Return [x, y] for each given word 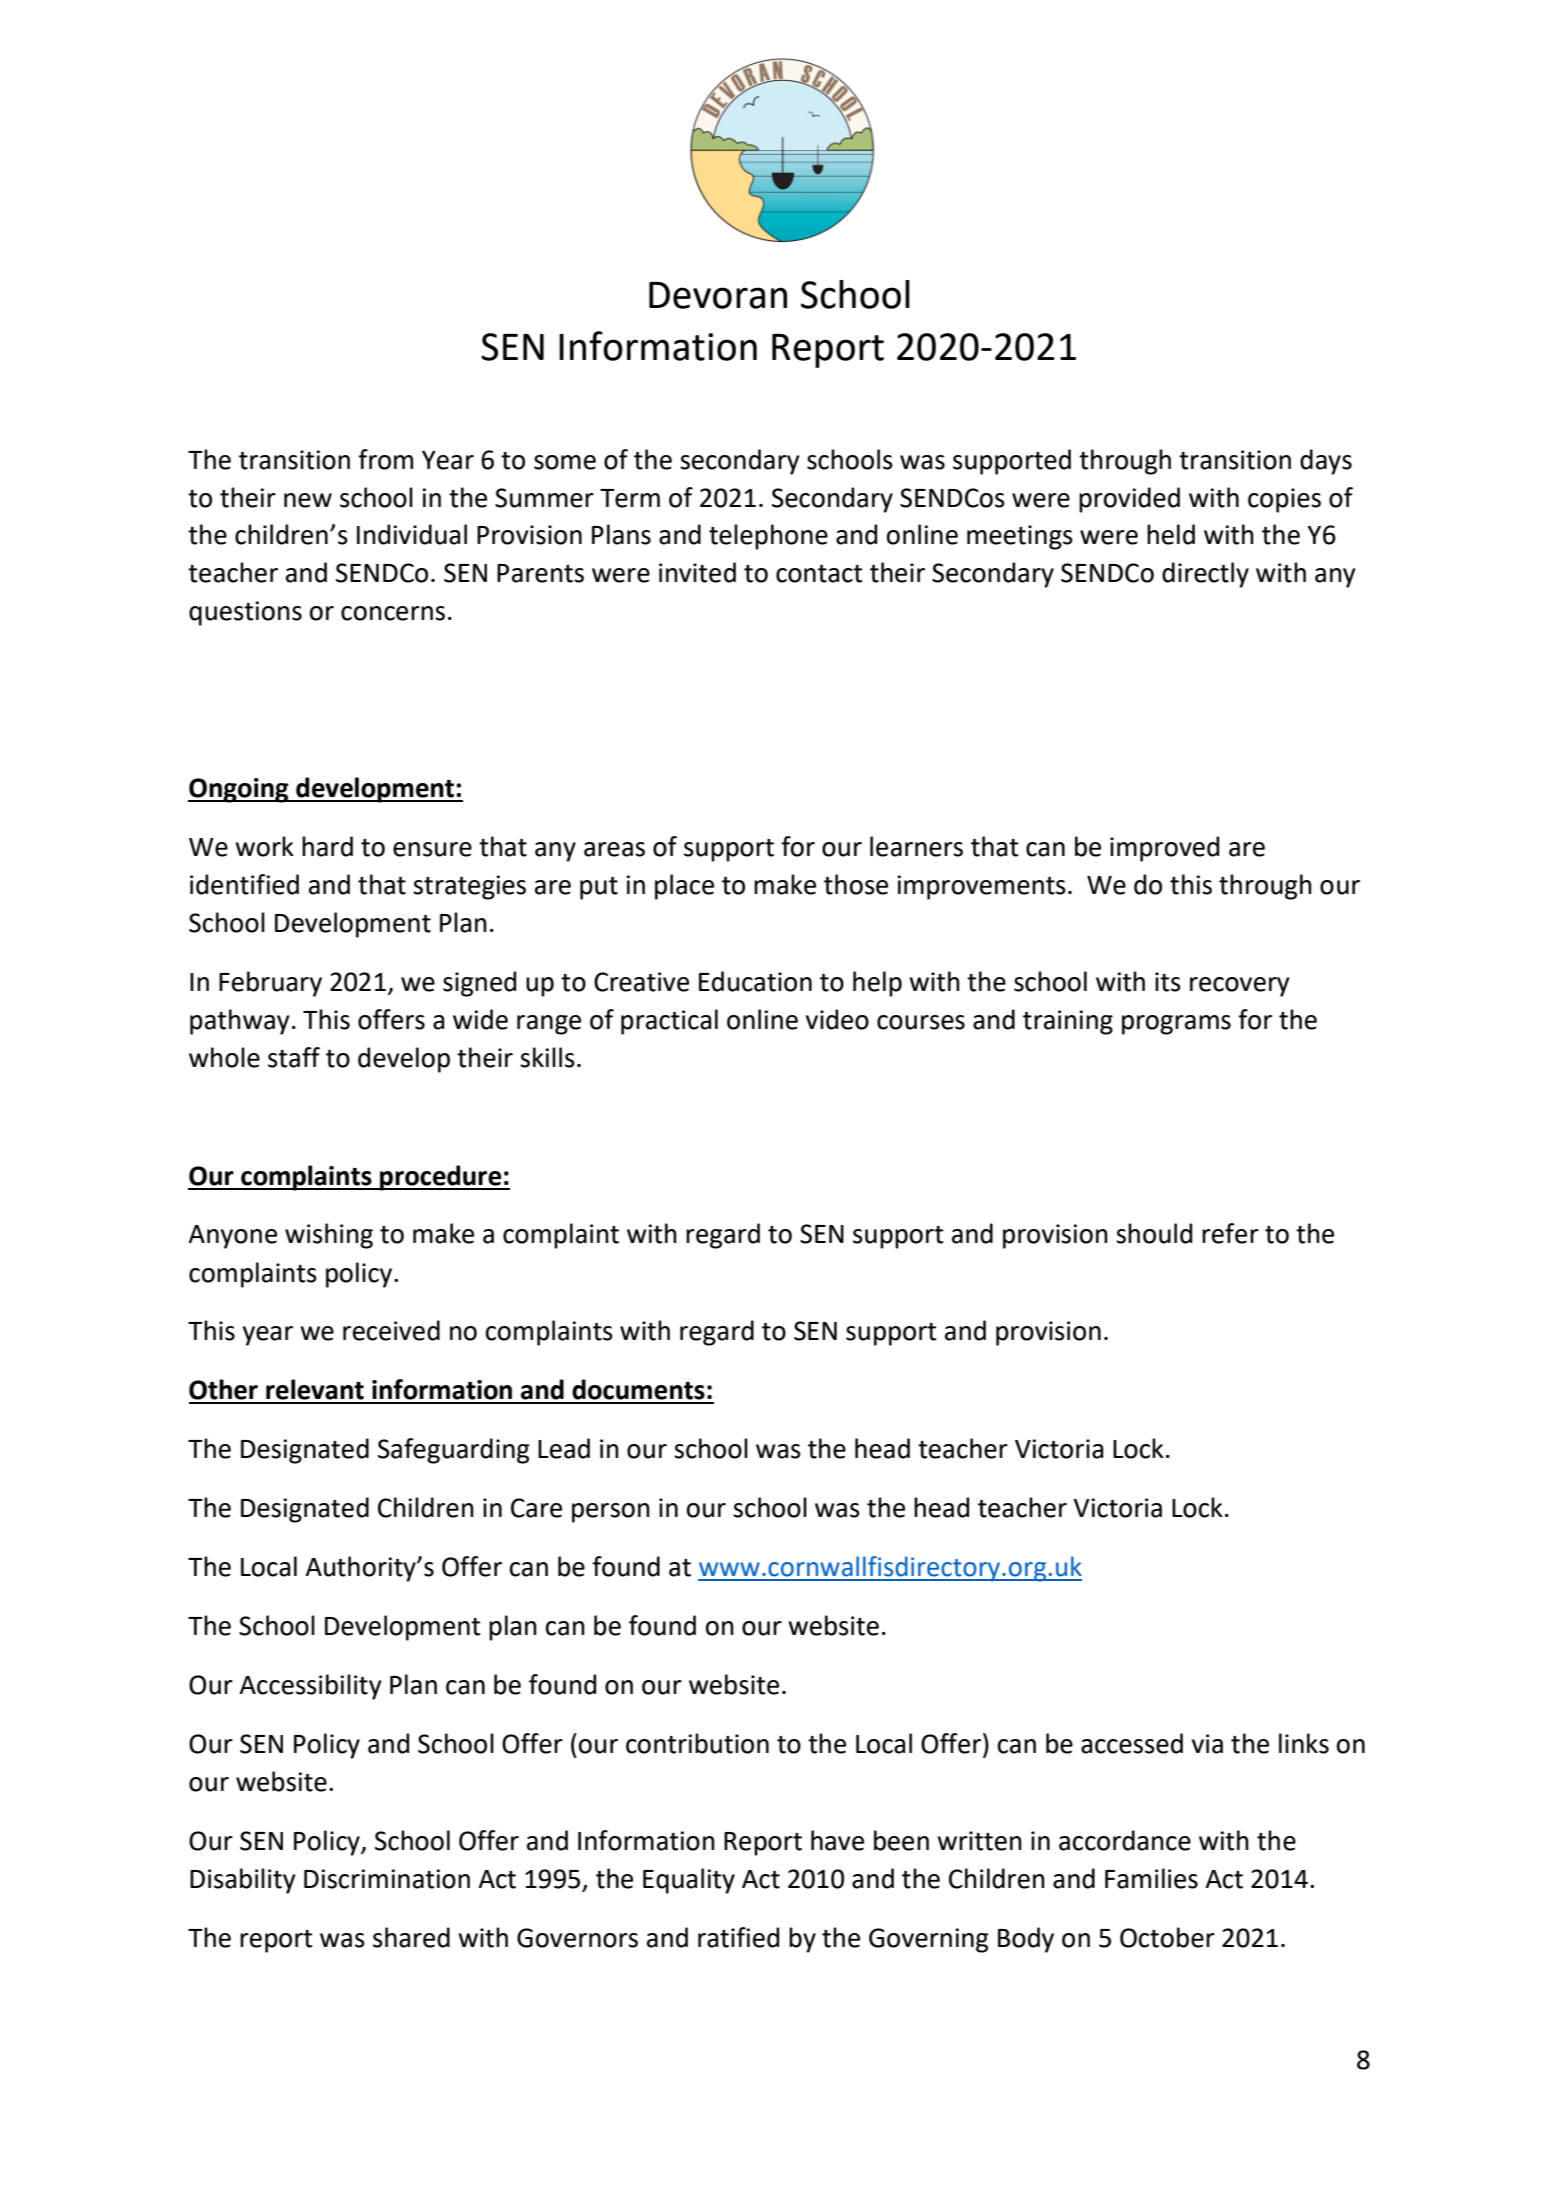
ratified [738, 1937]
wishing [329, 1236]
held [1171, 534]
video [837, 1019]
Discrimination [387, 1879]
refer [1230, 1233]
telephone [768, 537]
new [308, 500]
